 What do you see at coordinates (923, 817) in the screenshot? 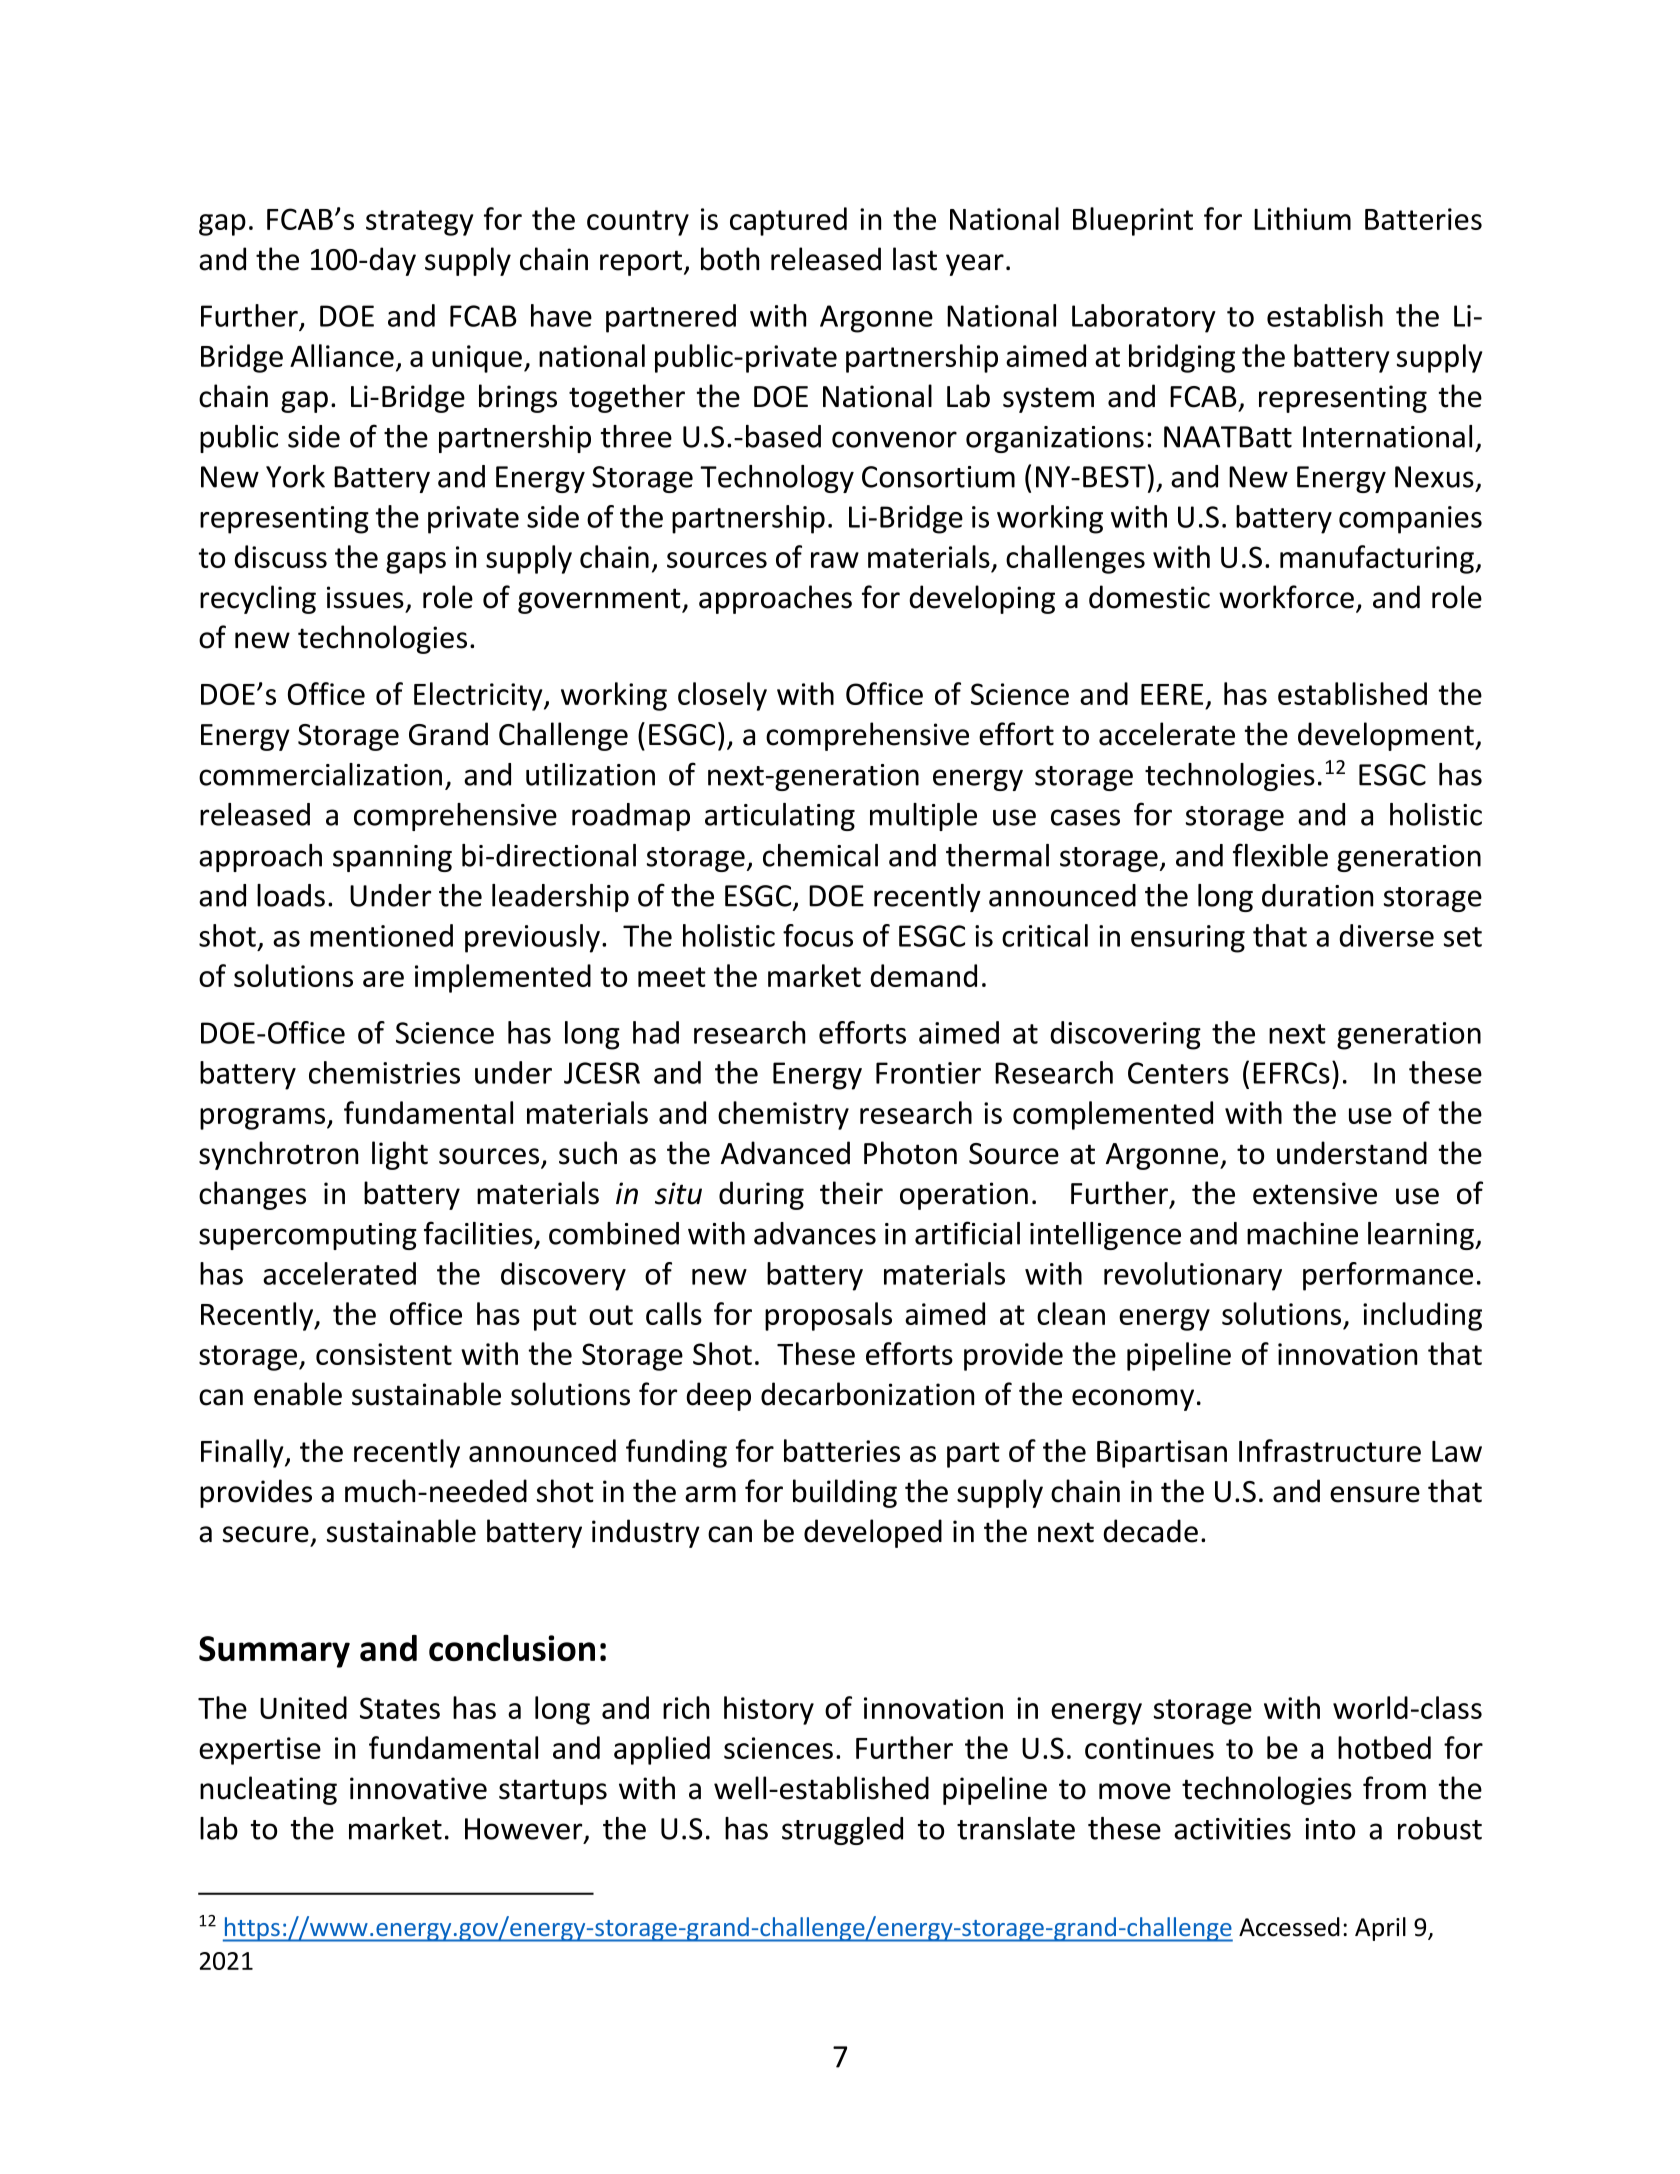
I see `multiple` at bounding box center [923, 817].
